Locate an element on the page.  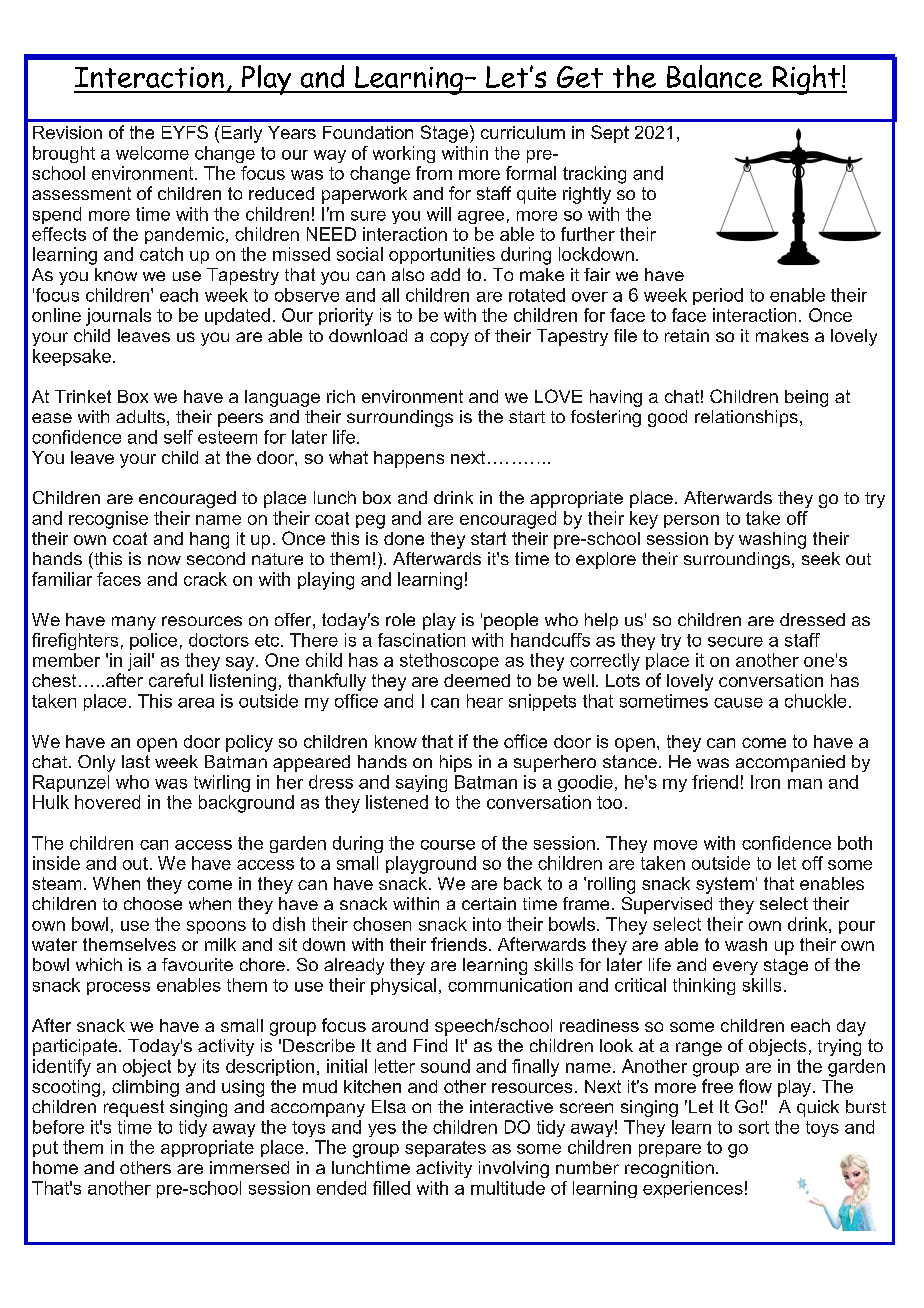
fascination is located at coordinates (421, 640).
